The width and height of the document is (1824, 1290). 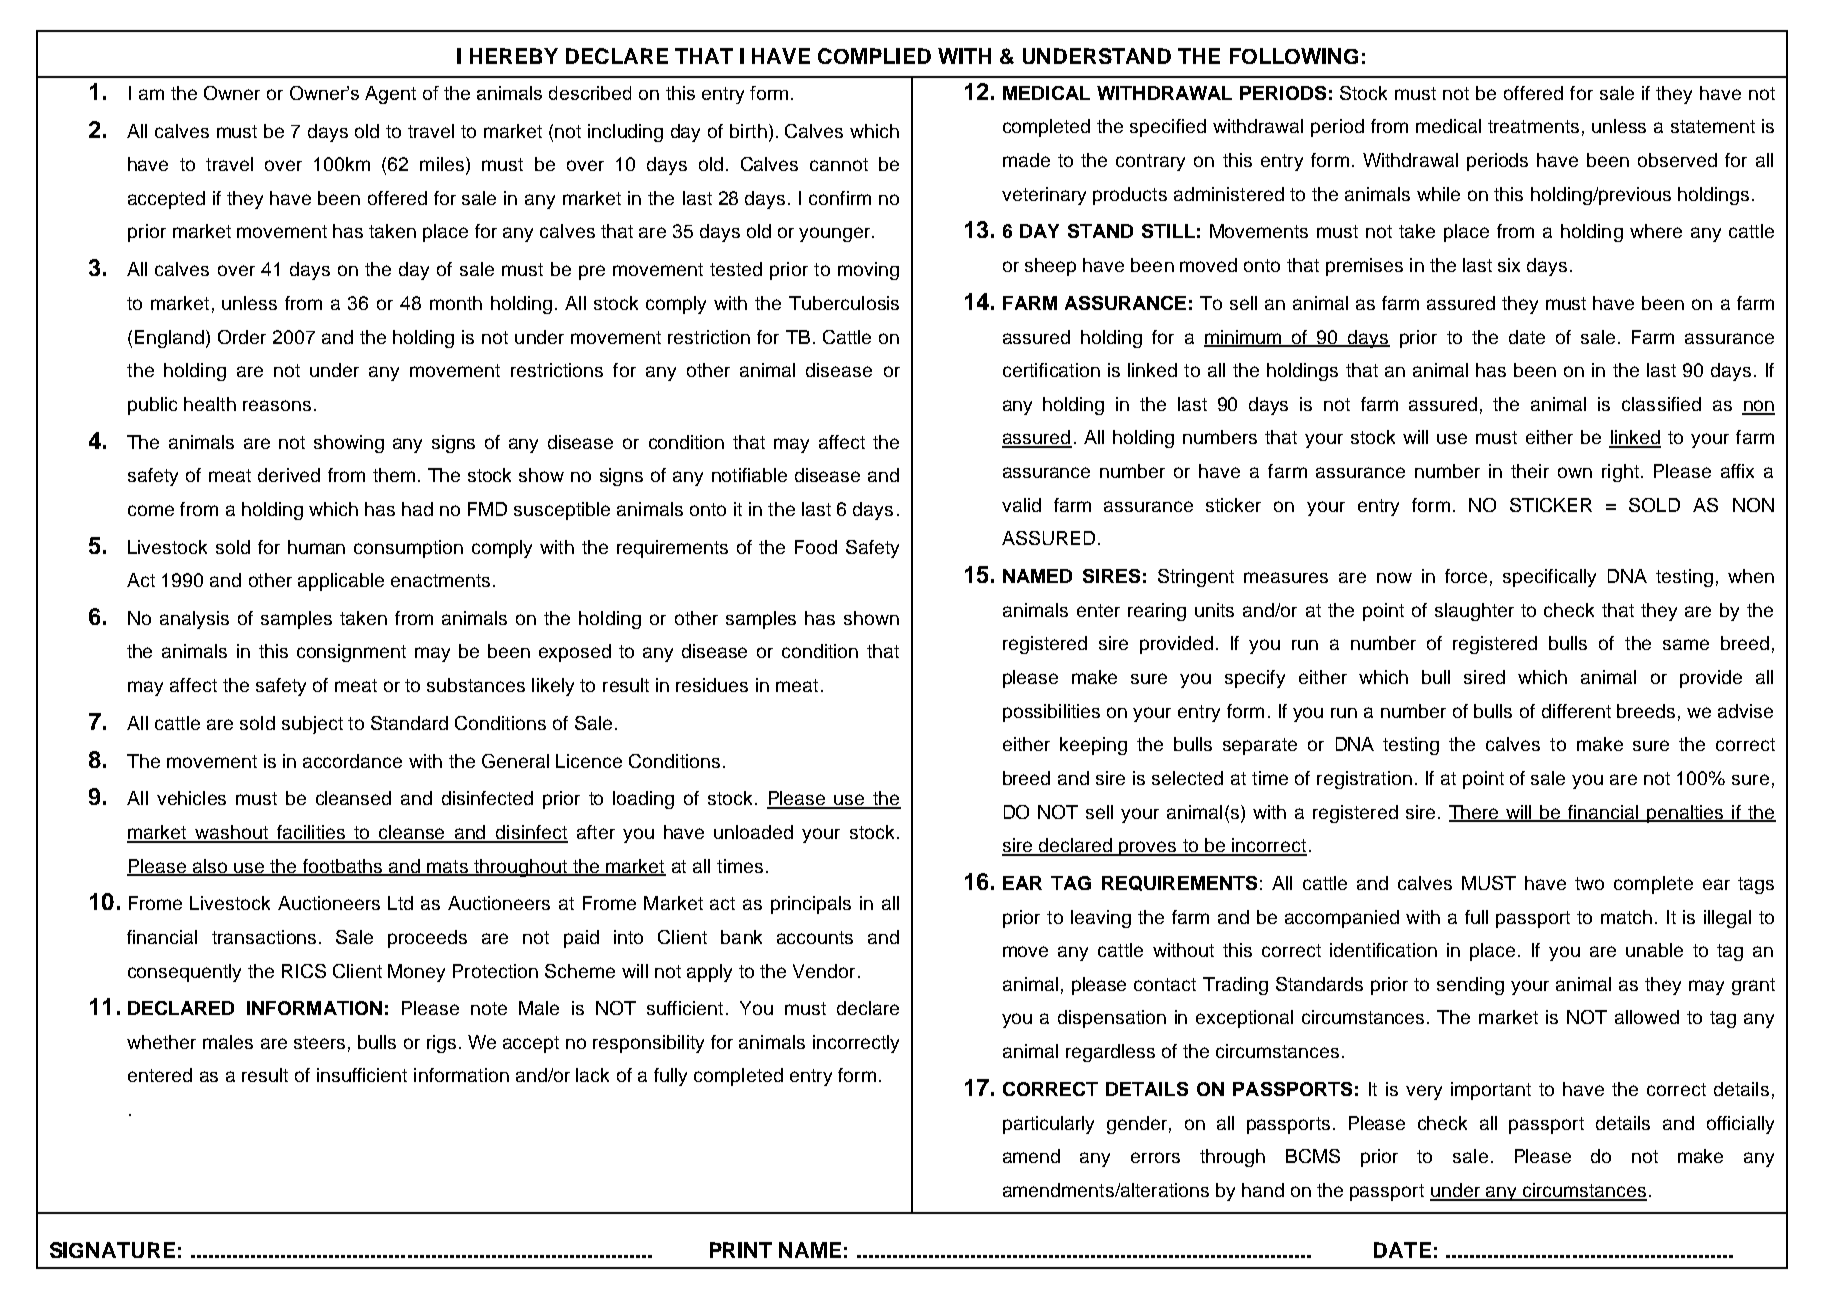 What do you see at coordinates (112, 1250) in the document?
I see `SIGNATURE` at bounding box center [112, 1250].
